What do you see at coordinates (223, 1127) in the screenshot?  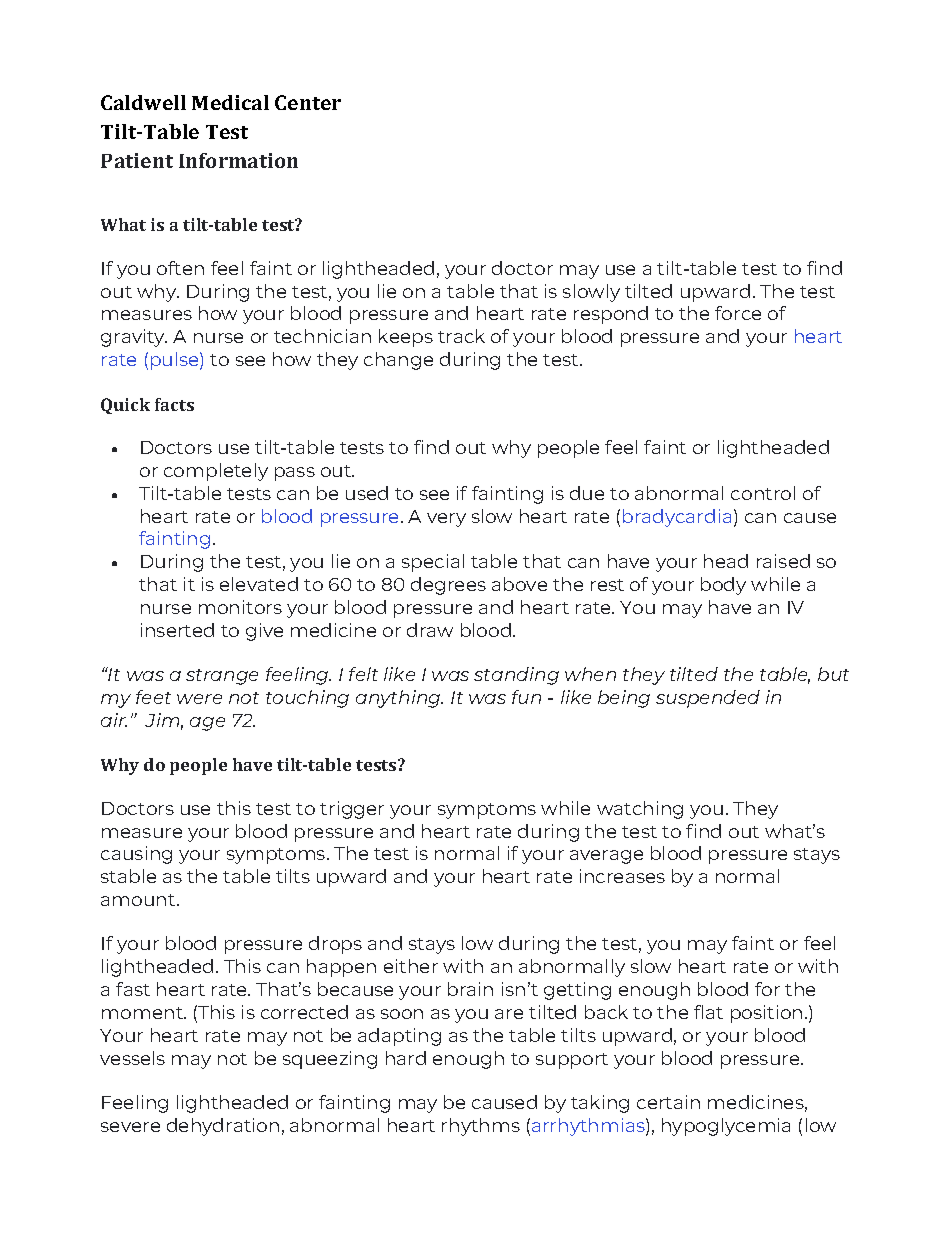 I see `dehydration` at bounding box center [223, 1127].
